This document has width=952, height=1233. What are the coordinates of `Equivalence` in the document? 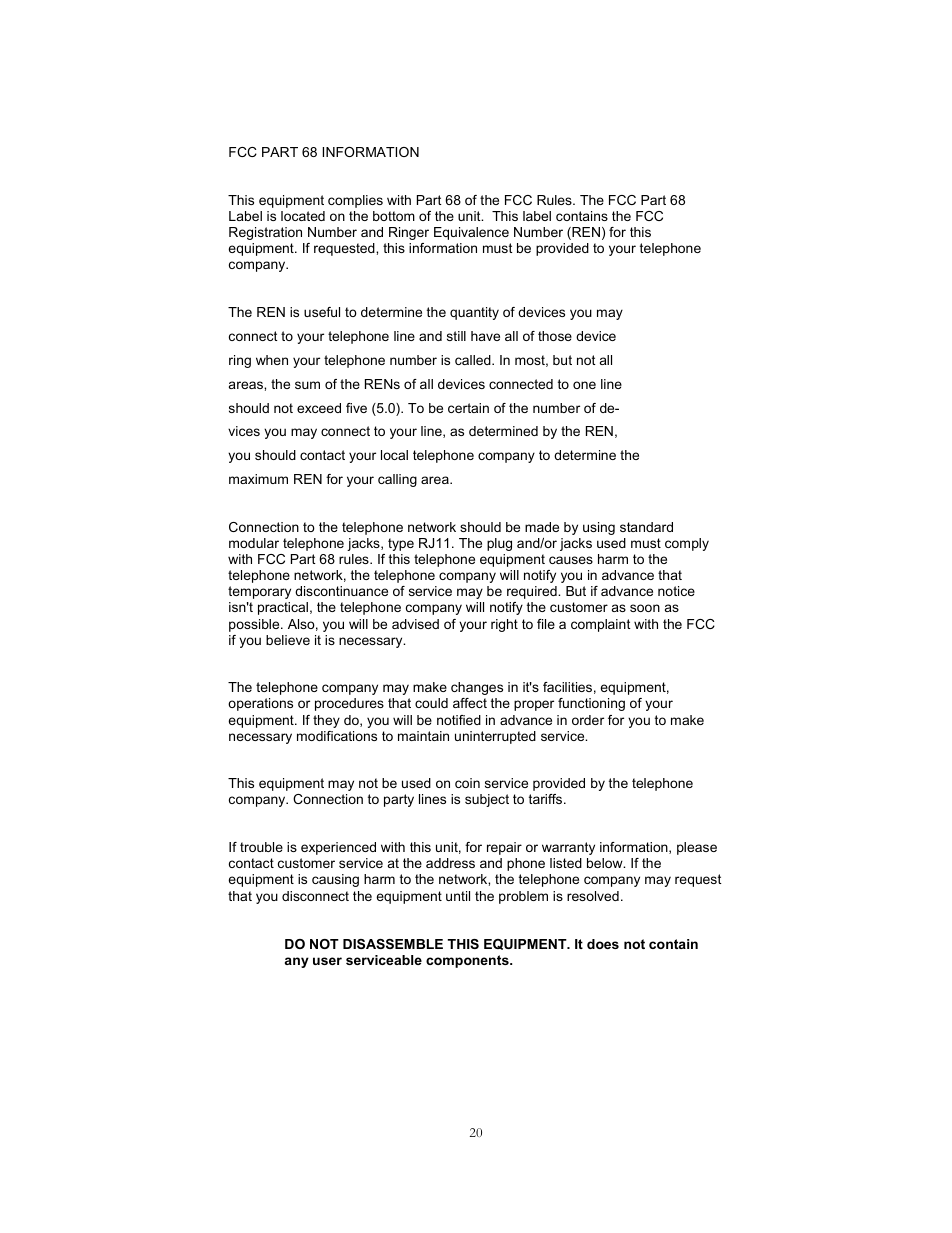 It's located at (471, 233).
